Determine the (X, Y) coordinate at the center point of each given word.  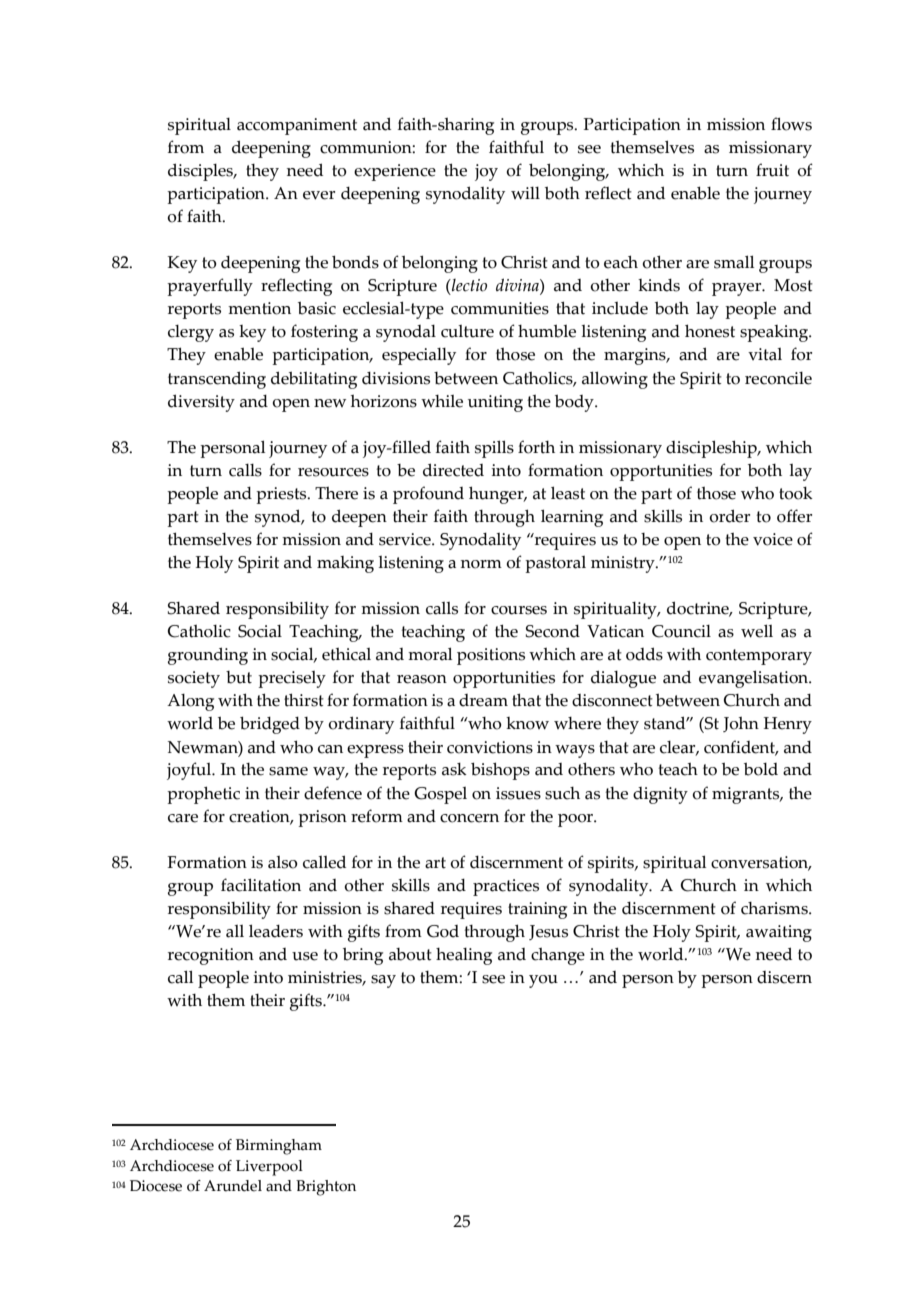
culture (467, 331)
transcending (217, 380)
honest (710, 331)
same (288, 771)
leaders (276, 931)
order (729, 516)
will (525, 193)
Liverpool (269, 1168)
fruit (772, 170)
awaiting (779, 933)
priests (282, 495)
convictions (490, 747)
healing (464, 956)
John (741, 724)
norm (481, 564)
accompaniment (297, 126)
